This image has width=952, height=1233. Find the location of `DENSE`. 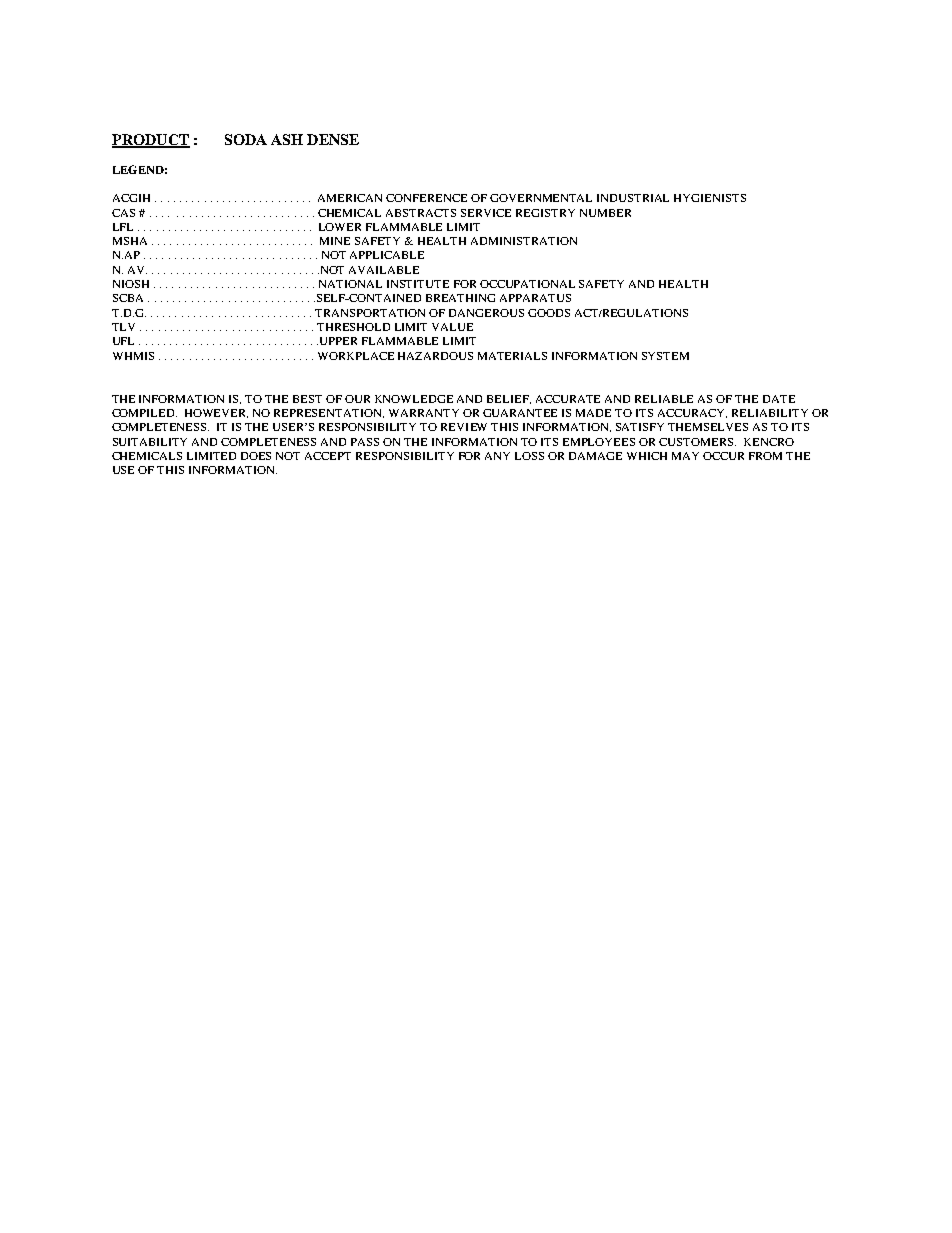

DENSE is located at coordinates (333, 139).
